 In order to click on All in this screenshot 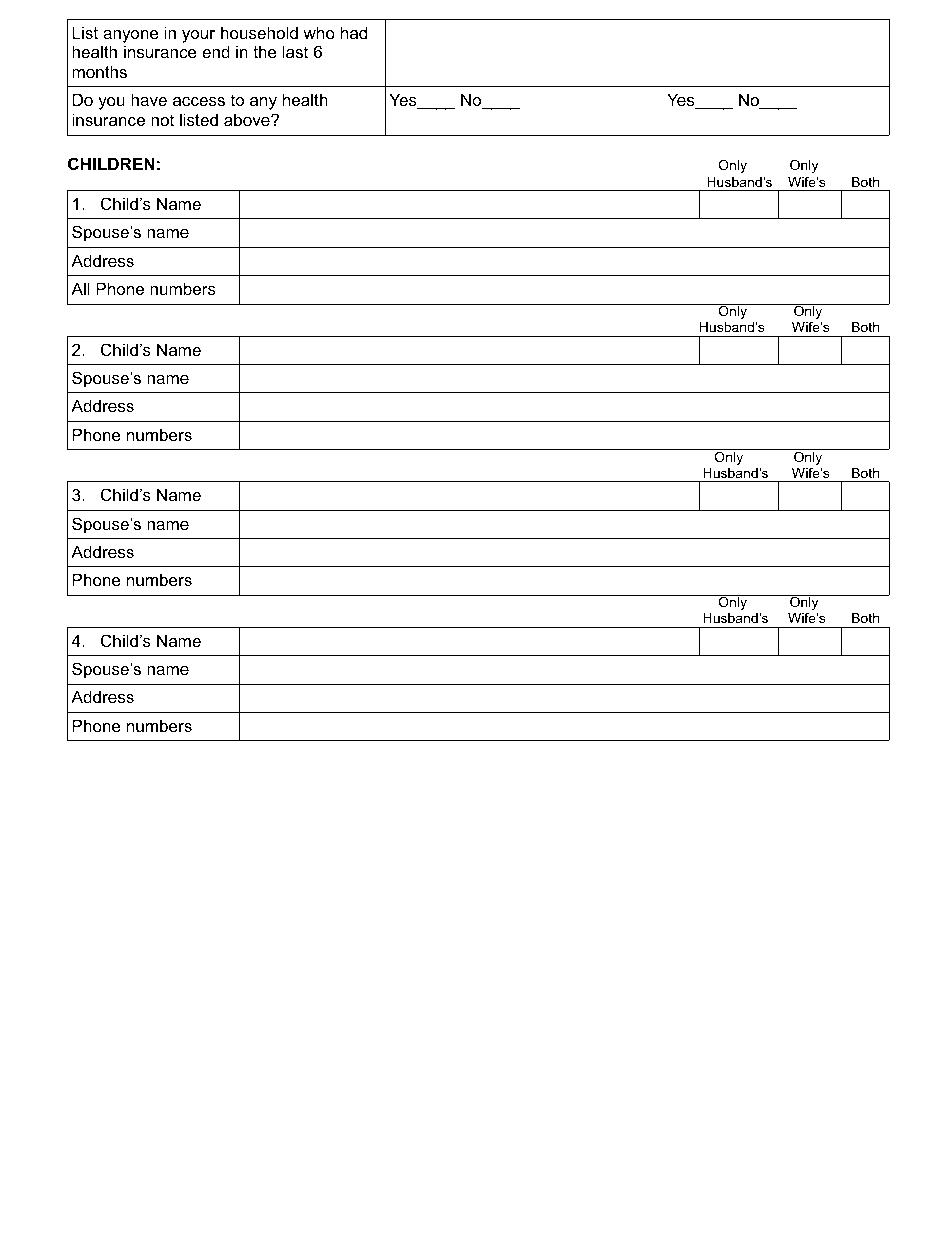, I will do `click(80, 288)`.
